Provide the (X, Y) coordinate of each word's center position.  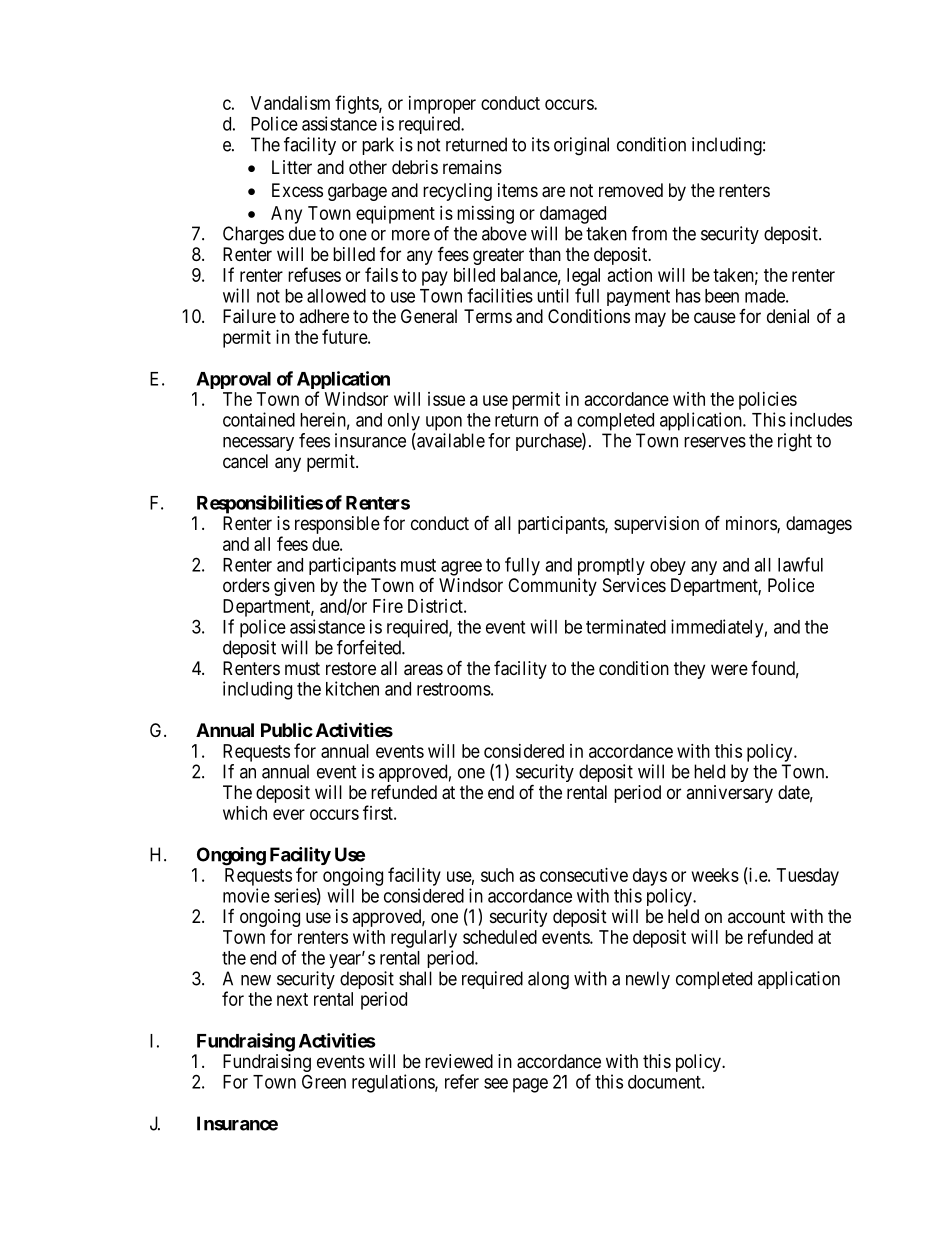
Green (324, 1081)
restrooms (454, 689)
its (541, 144)
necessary (258, 444)
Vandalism (290, 103)
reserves (715, 442)
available (450, 441)
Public (287, 729)
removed (631, 190)
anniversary (729, 794)
